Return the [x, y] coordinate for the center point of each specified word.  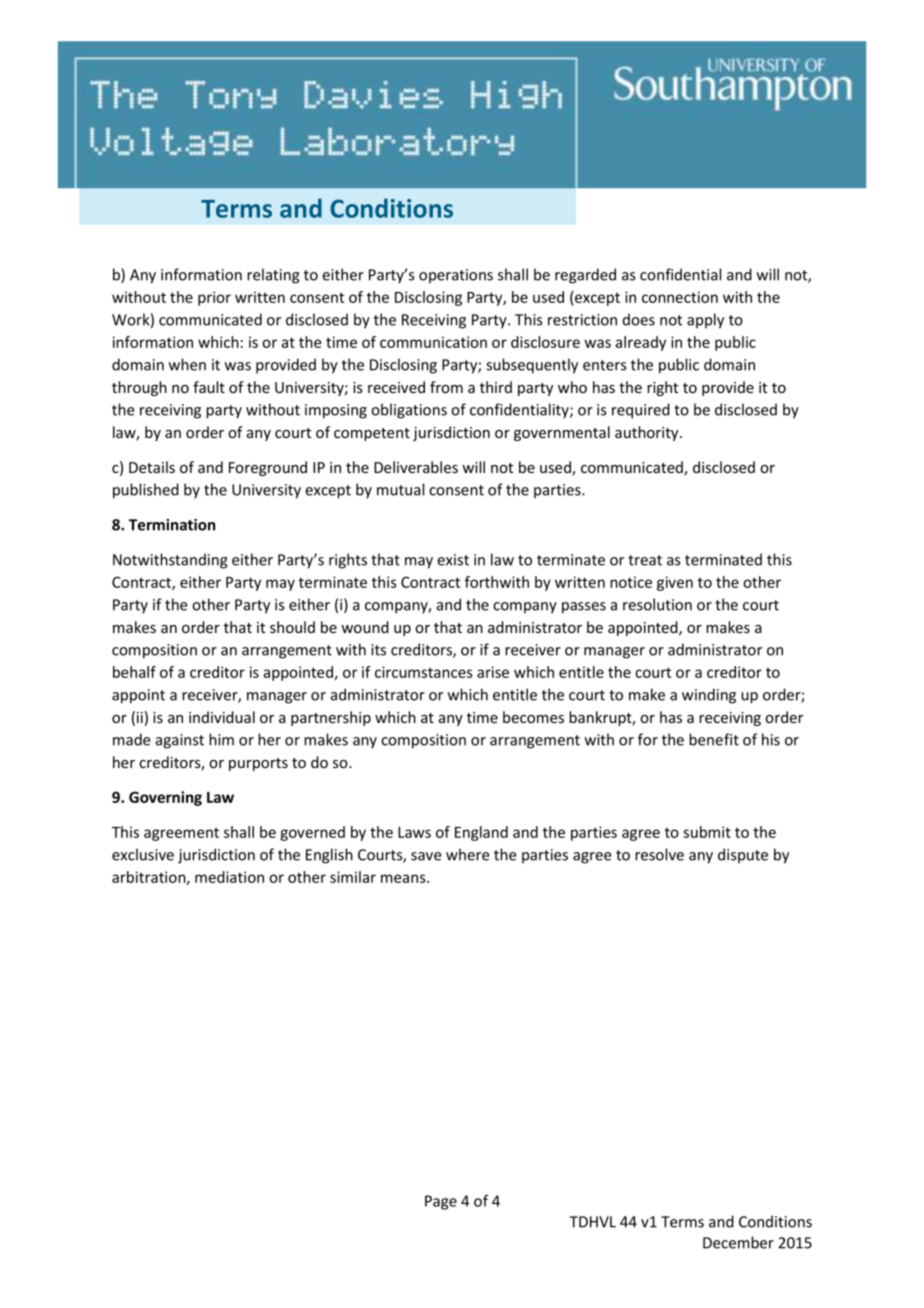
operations [456, 276]
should [292, 627]
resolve [659, 854]
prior [214, 298]
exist [453, 560]
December [738, 1242]
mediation [229, 877]
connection [680, 297]
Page [441, 1202]
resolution [657, 604]
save [426, 856]
